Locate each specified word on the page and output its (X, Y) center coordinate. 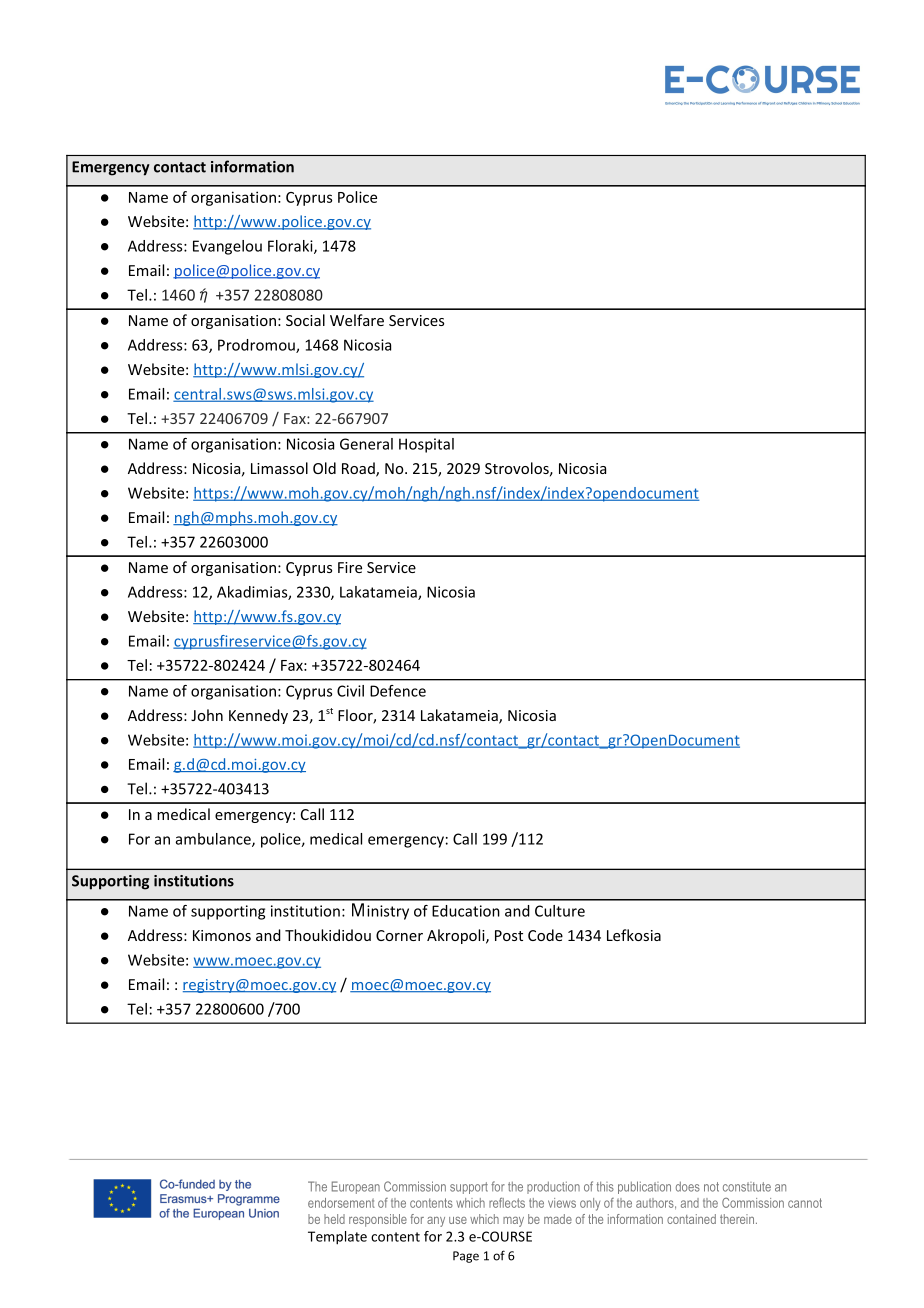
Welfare (357, 320)
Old (324, 468)
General (366, 444)
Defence (398, 691)
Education (466, 911)
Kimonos (222, 935)
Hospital (426, 445)
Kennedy (258, 716)
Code (545, 935)
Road (359, 469)
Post (509, 935)
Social (305, 320)
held (334, 1219)
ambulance (214, 840)
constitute (747, 1187)
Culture (560, 911)
